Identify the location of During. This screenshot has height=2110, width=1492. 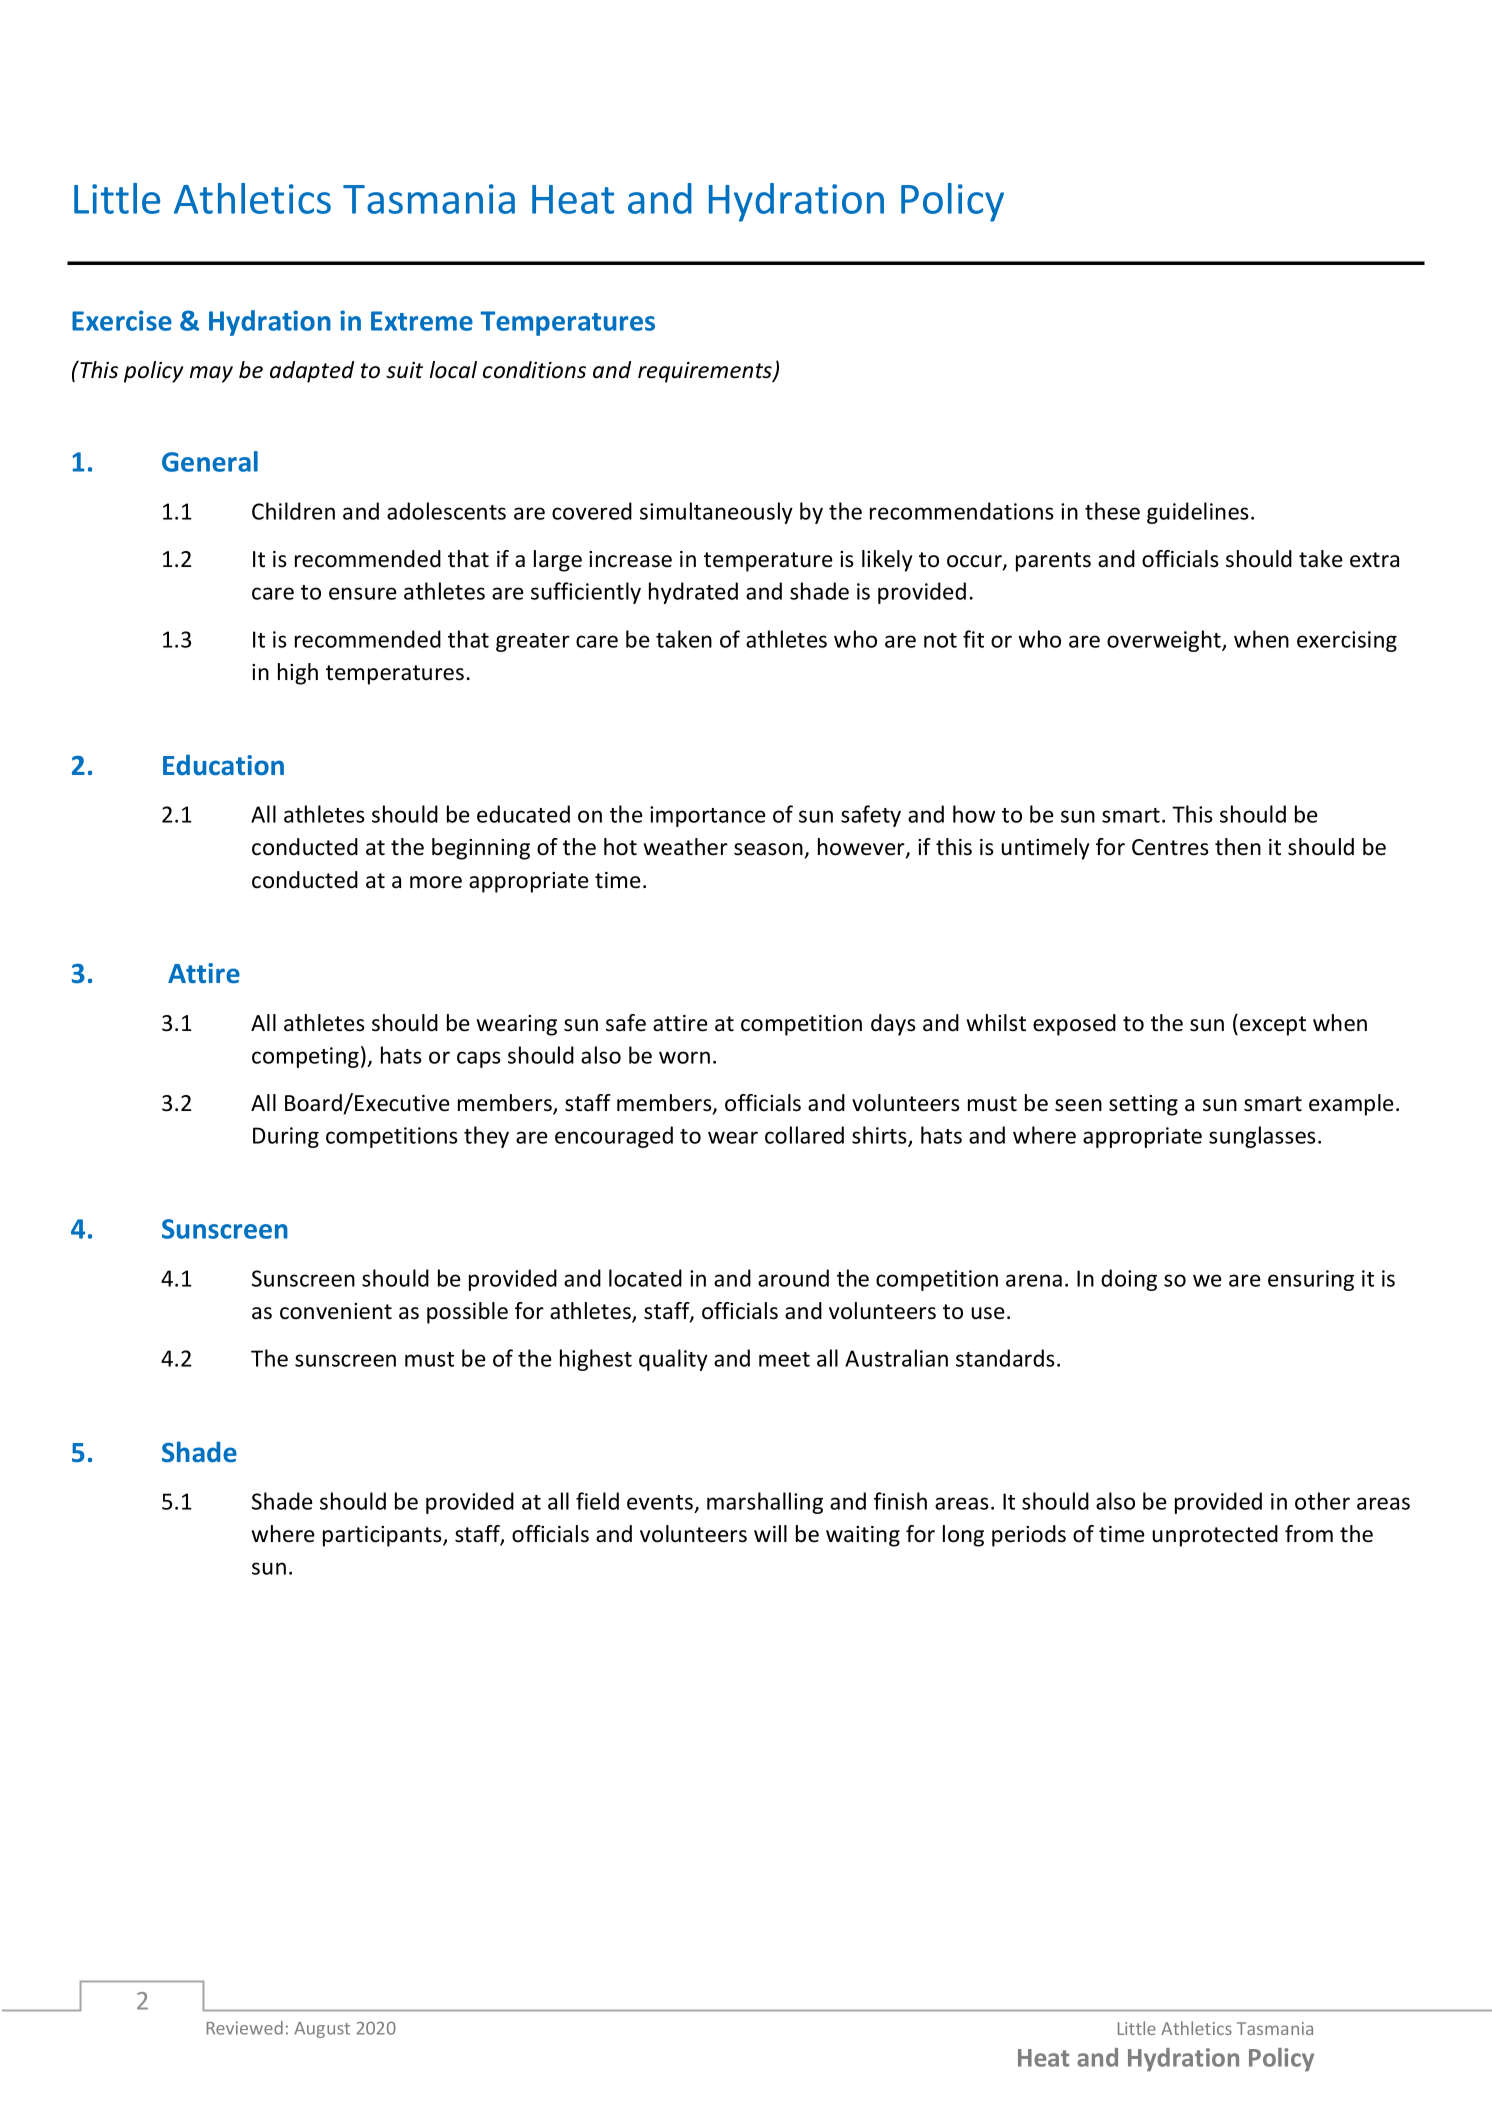
(286, 1137).
